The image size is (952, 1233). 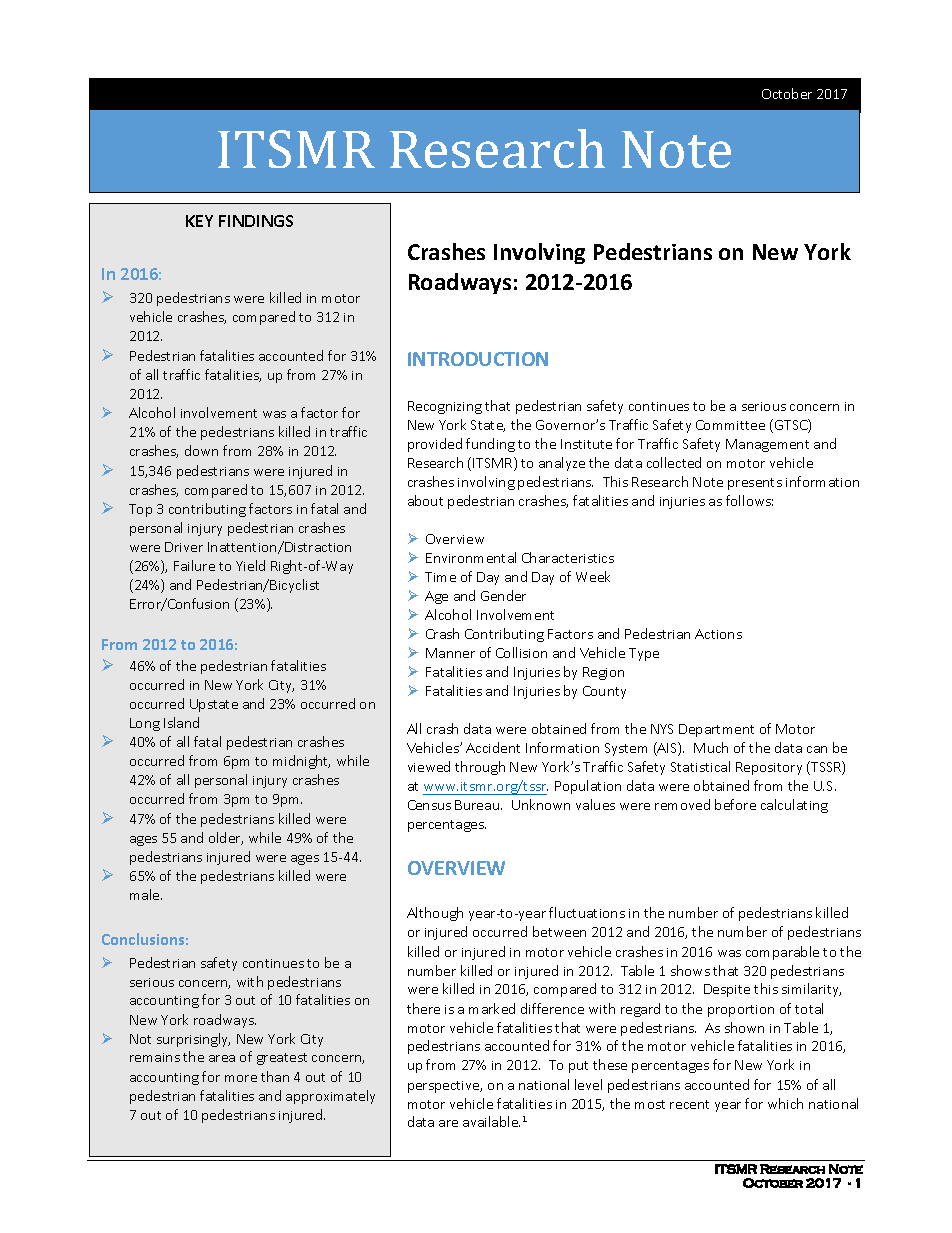 I want to click on Manner, so click(x=450, y=653).
